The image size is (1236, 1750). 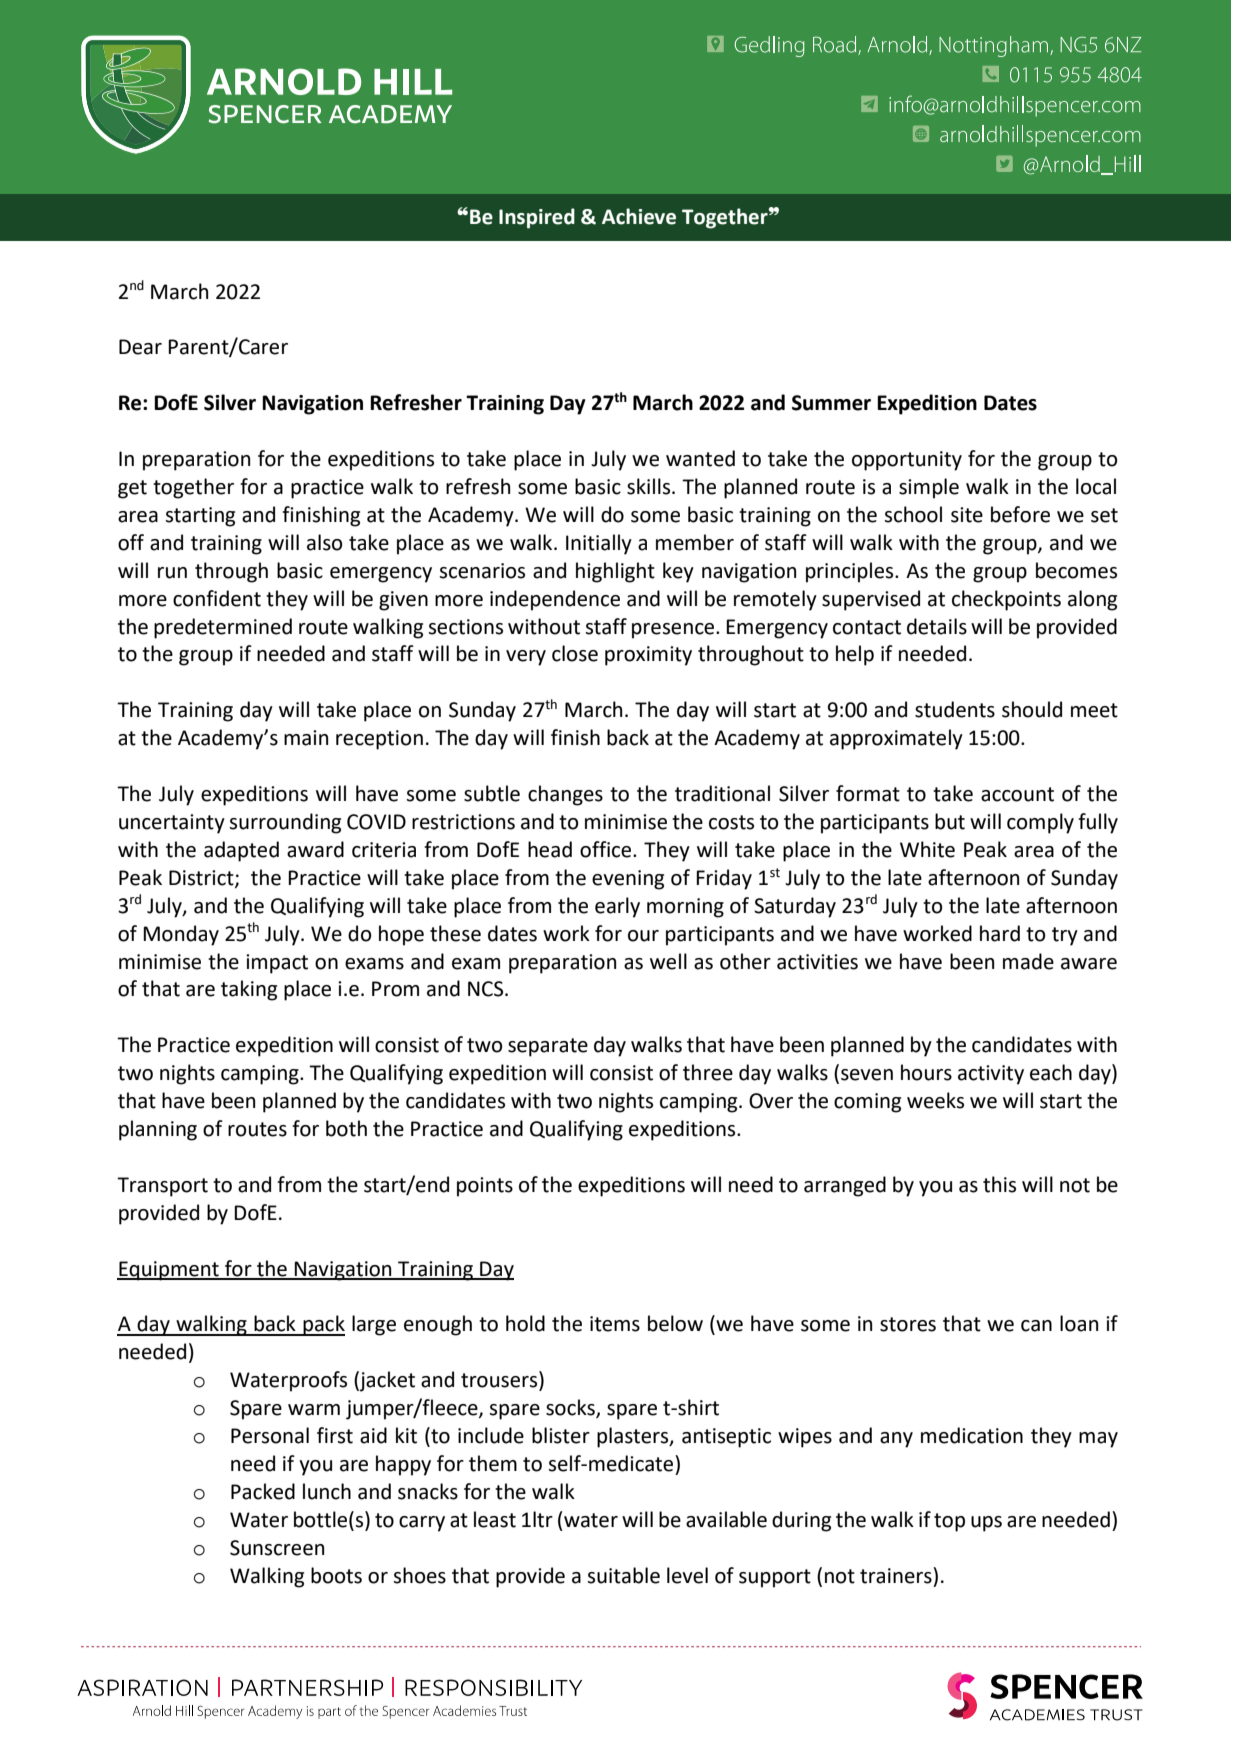 What do you see at coordinates (831, 403) in the screenshot?
I see `Summer` at bounding box center [831, 403].
